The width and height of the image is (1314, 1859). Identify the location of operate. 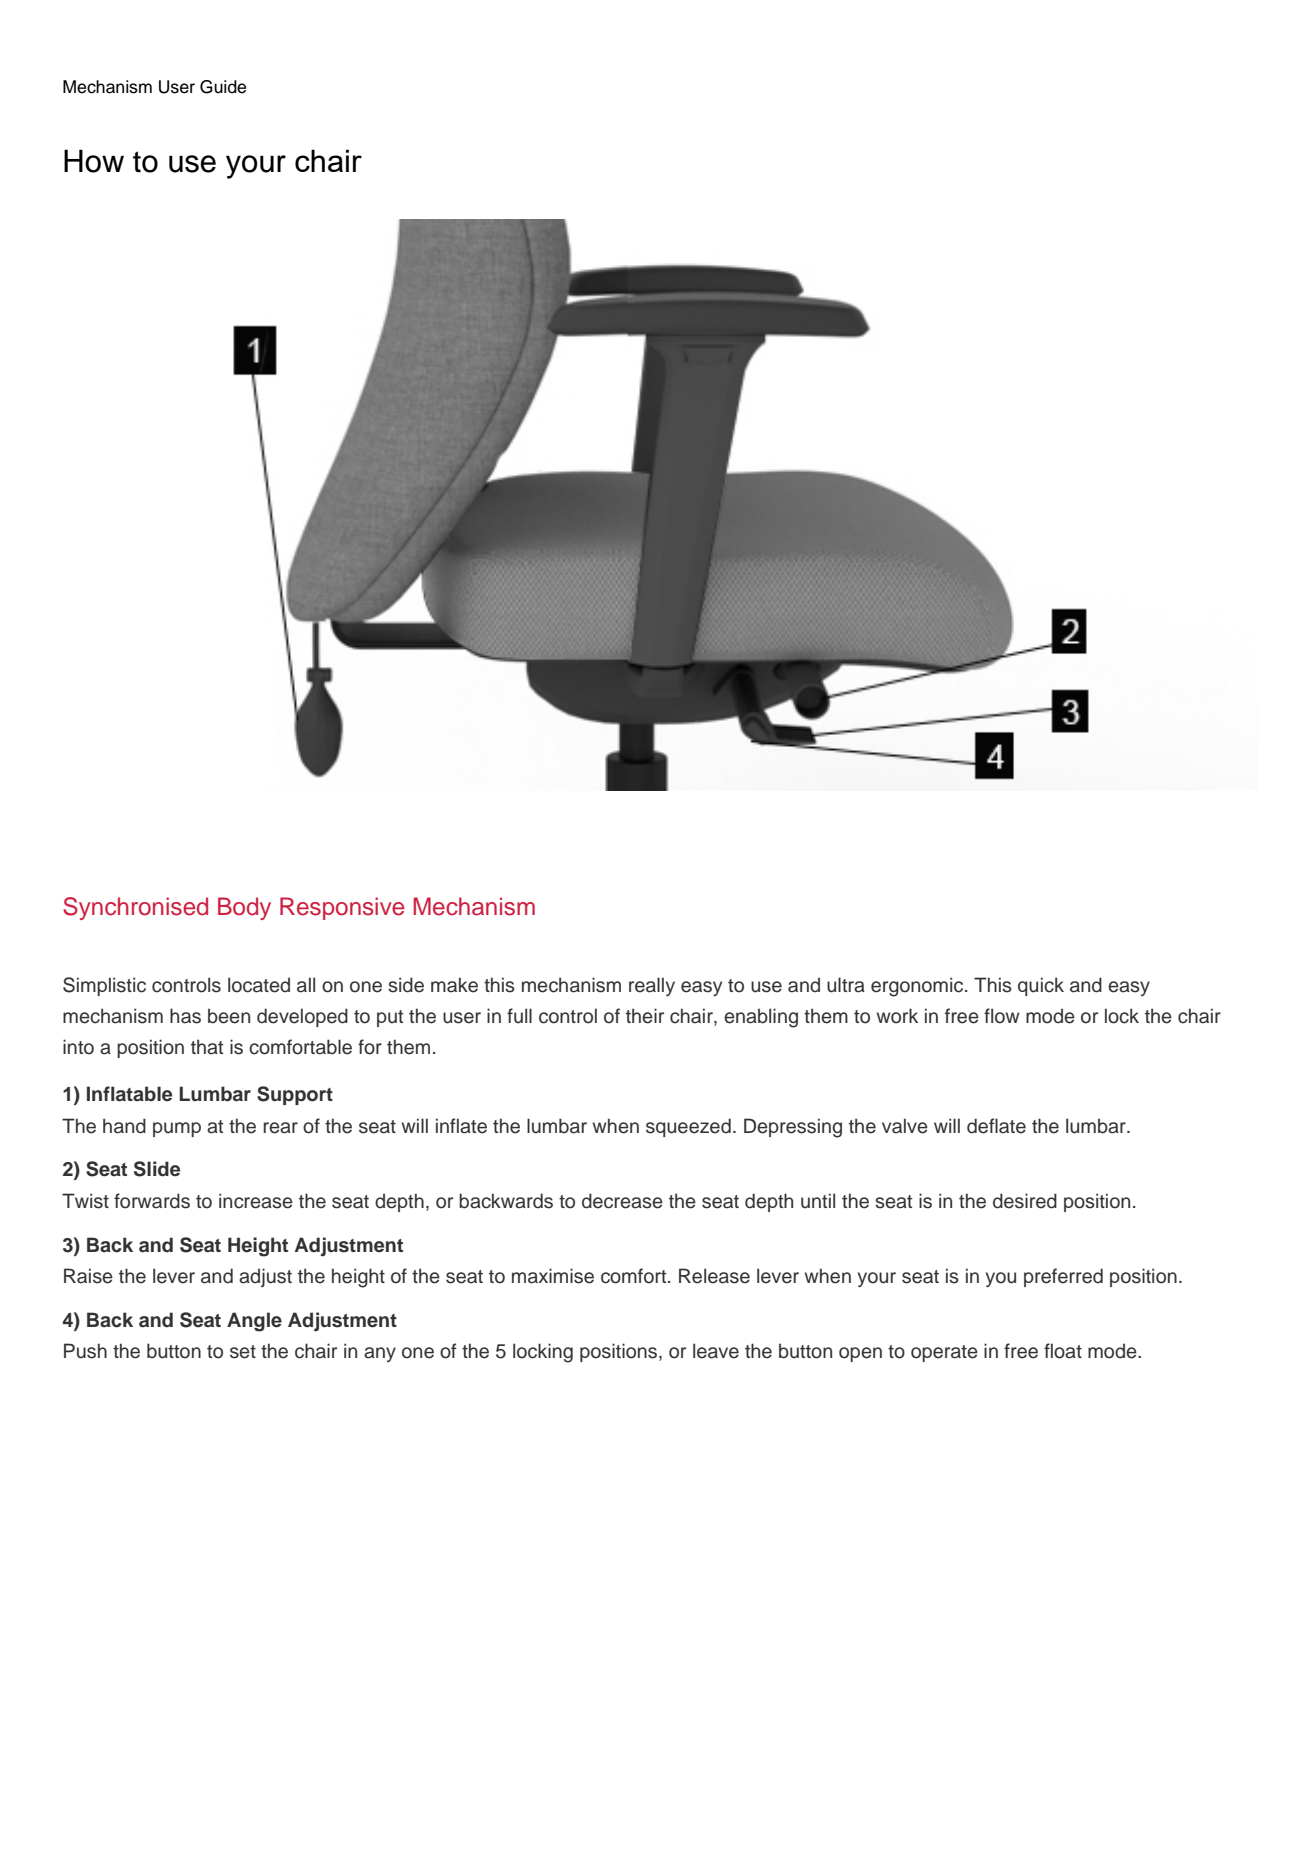
(944, 1353).
